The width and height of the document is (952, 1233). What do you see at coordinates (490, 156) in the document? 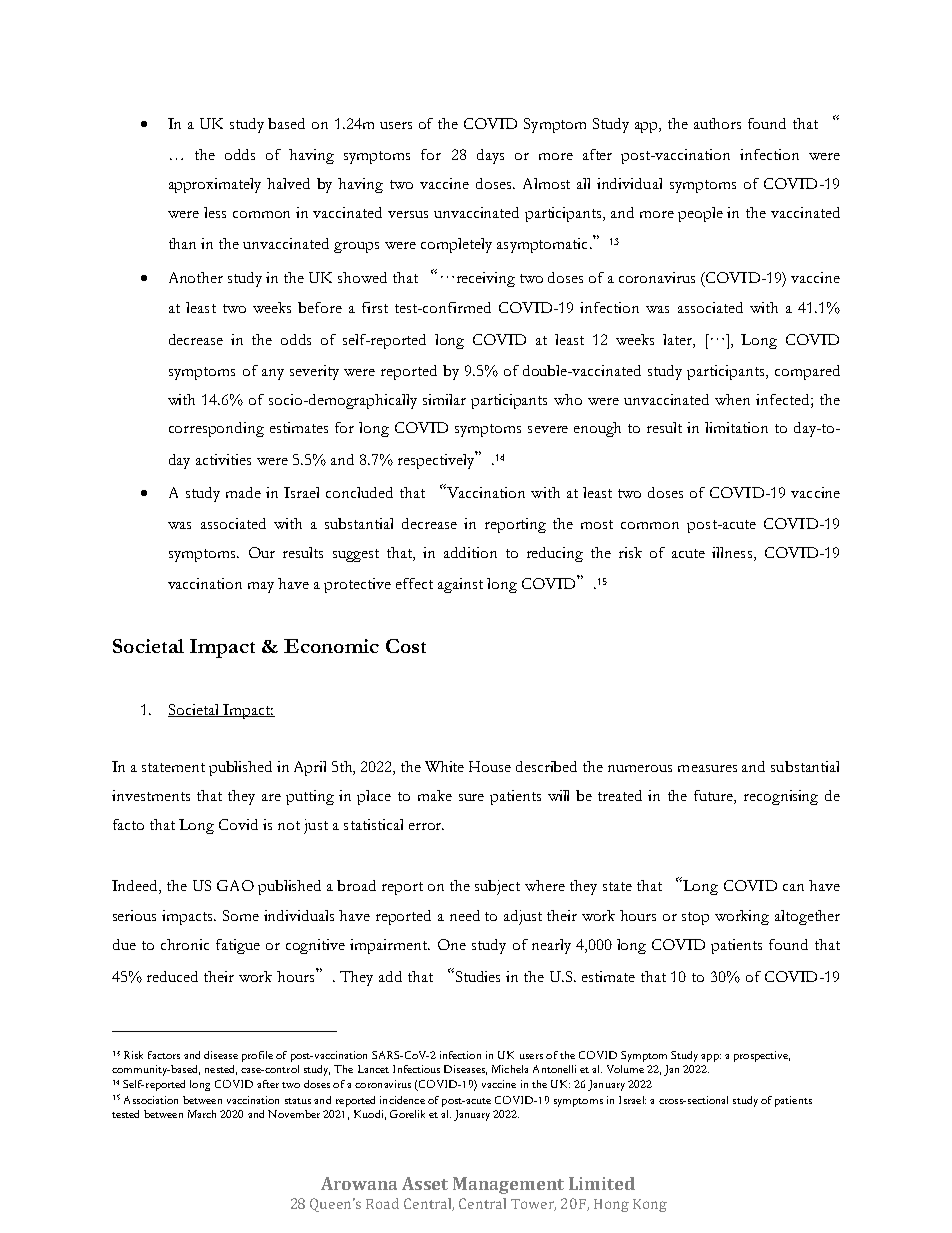
I see `days` at bounding box center [490, 156].
